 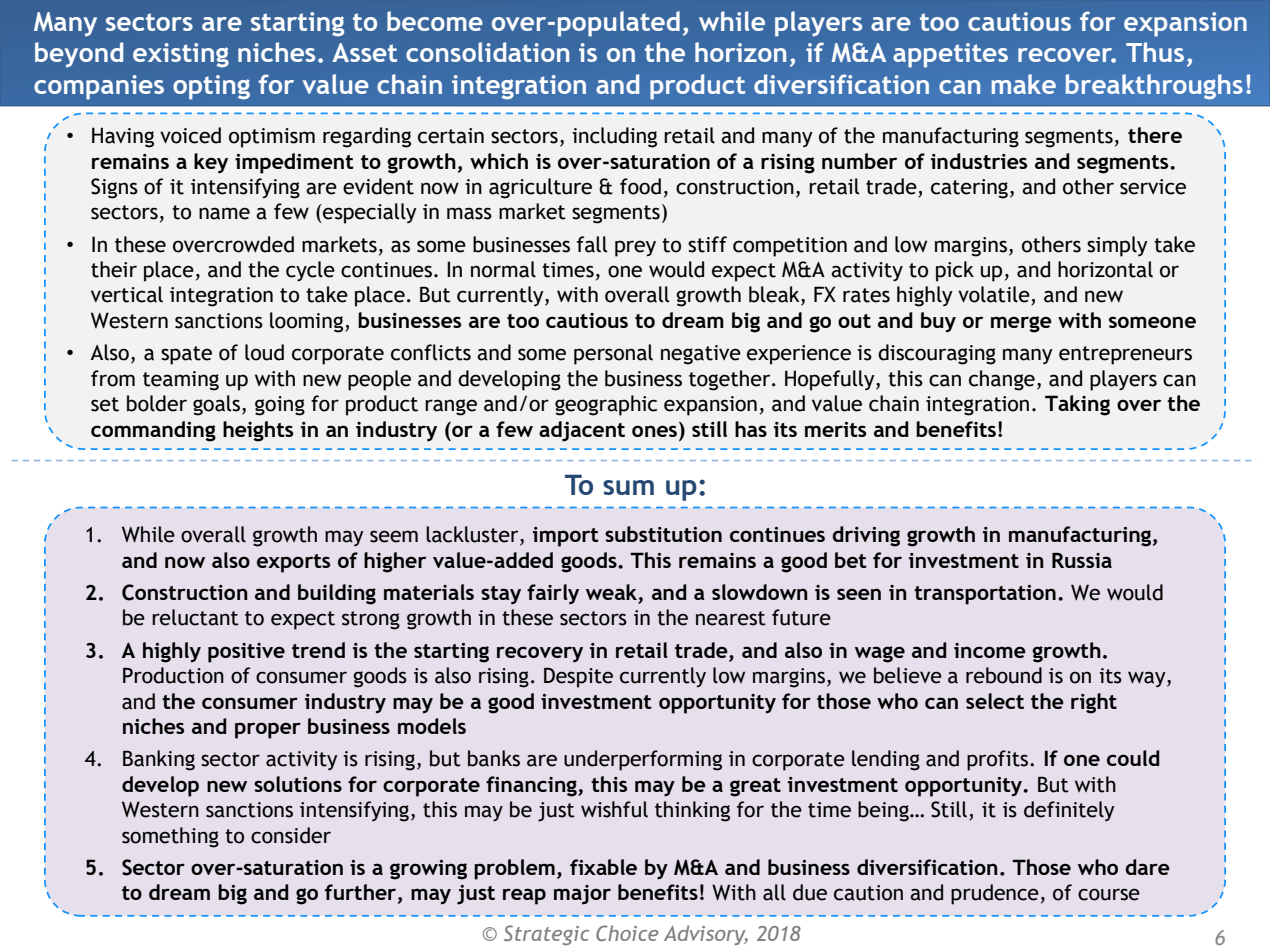 I want to click on Taking, so click(x=1077, y=405).
